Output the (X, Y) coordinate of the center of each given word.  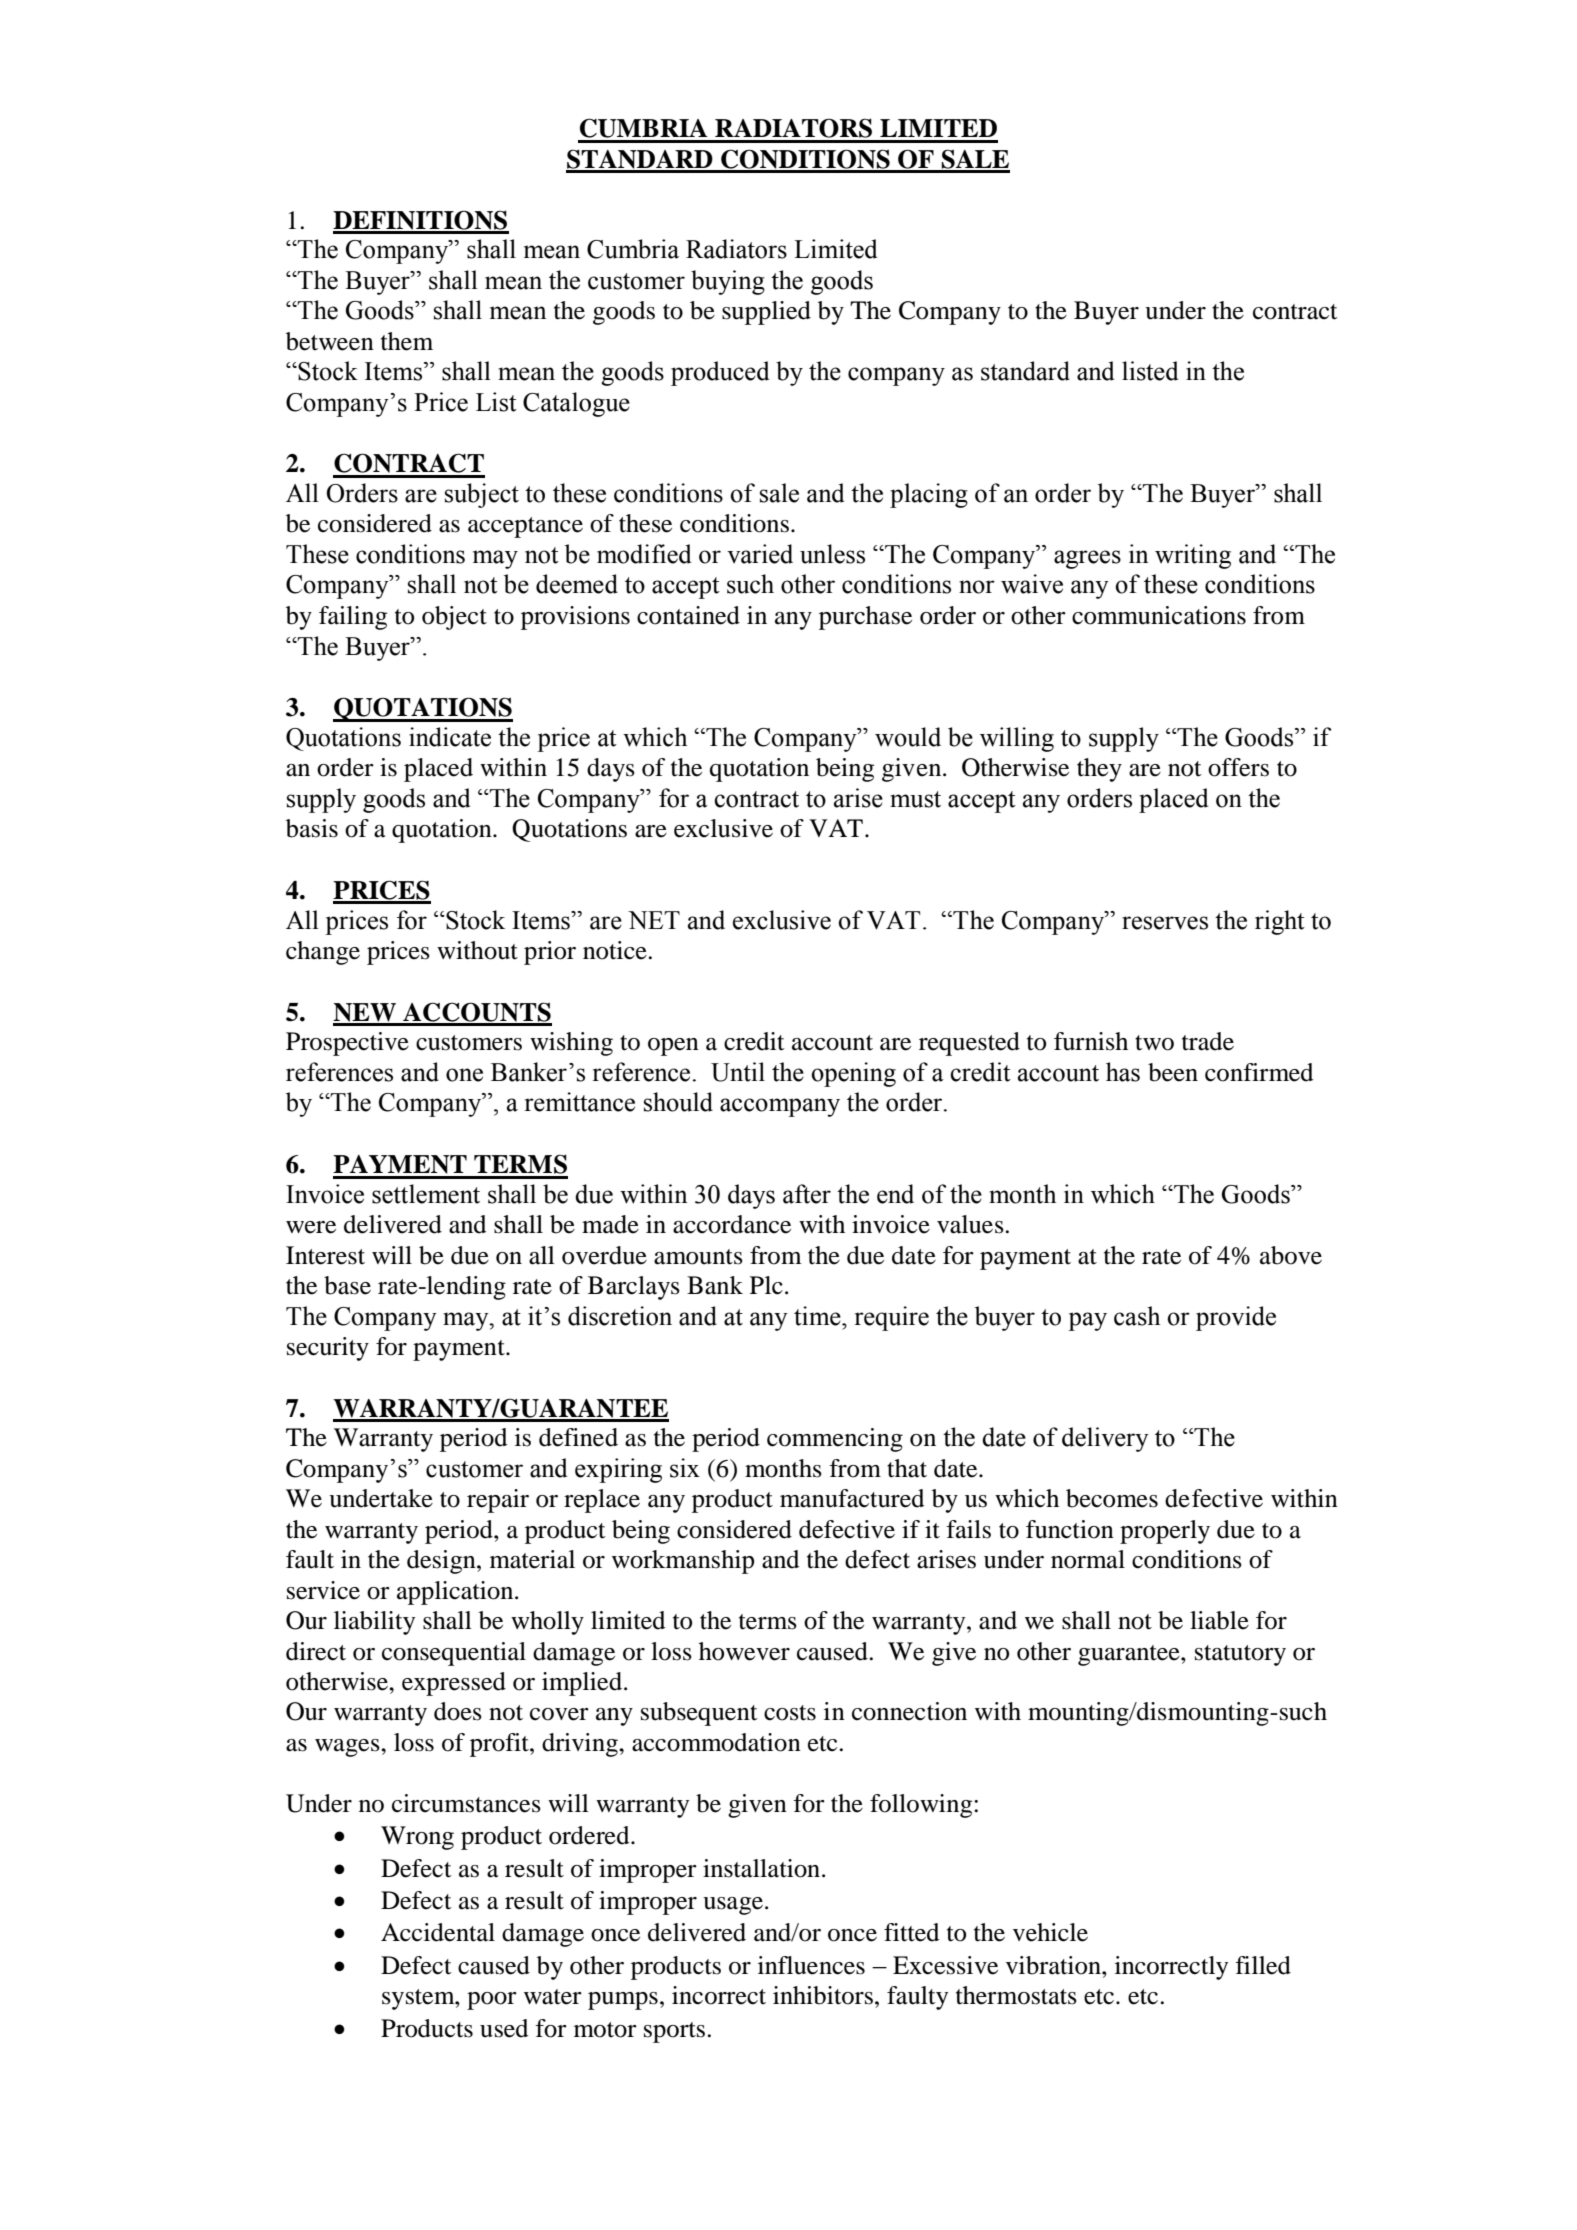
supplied (766, 313)
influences (811, 1965)
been (1173, 1072)
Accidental (438, 1932)
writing (1193, 556)
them (407, 341)
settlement (426, 1194)
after (807, 1194)
